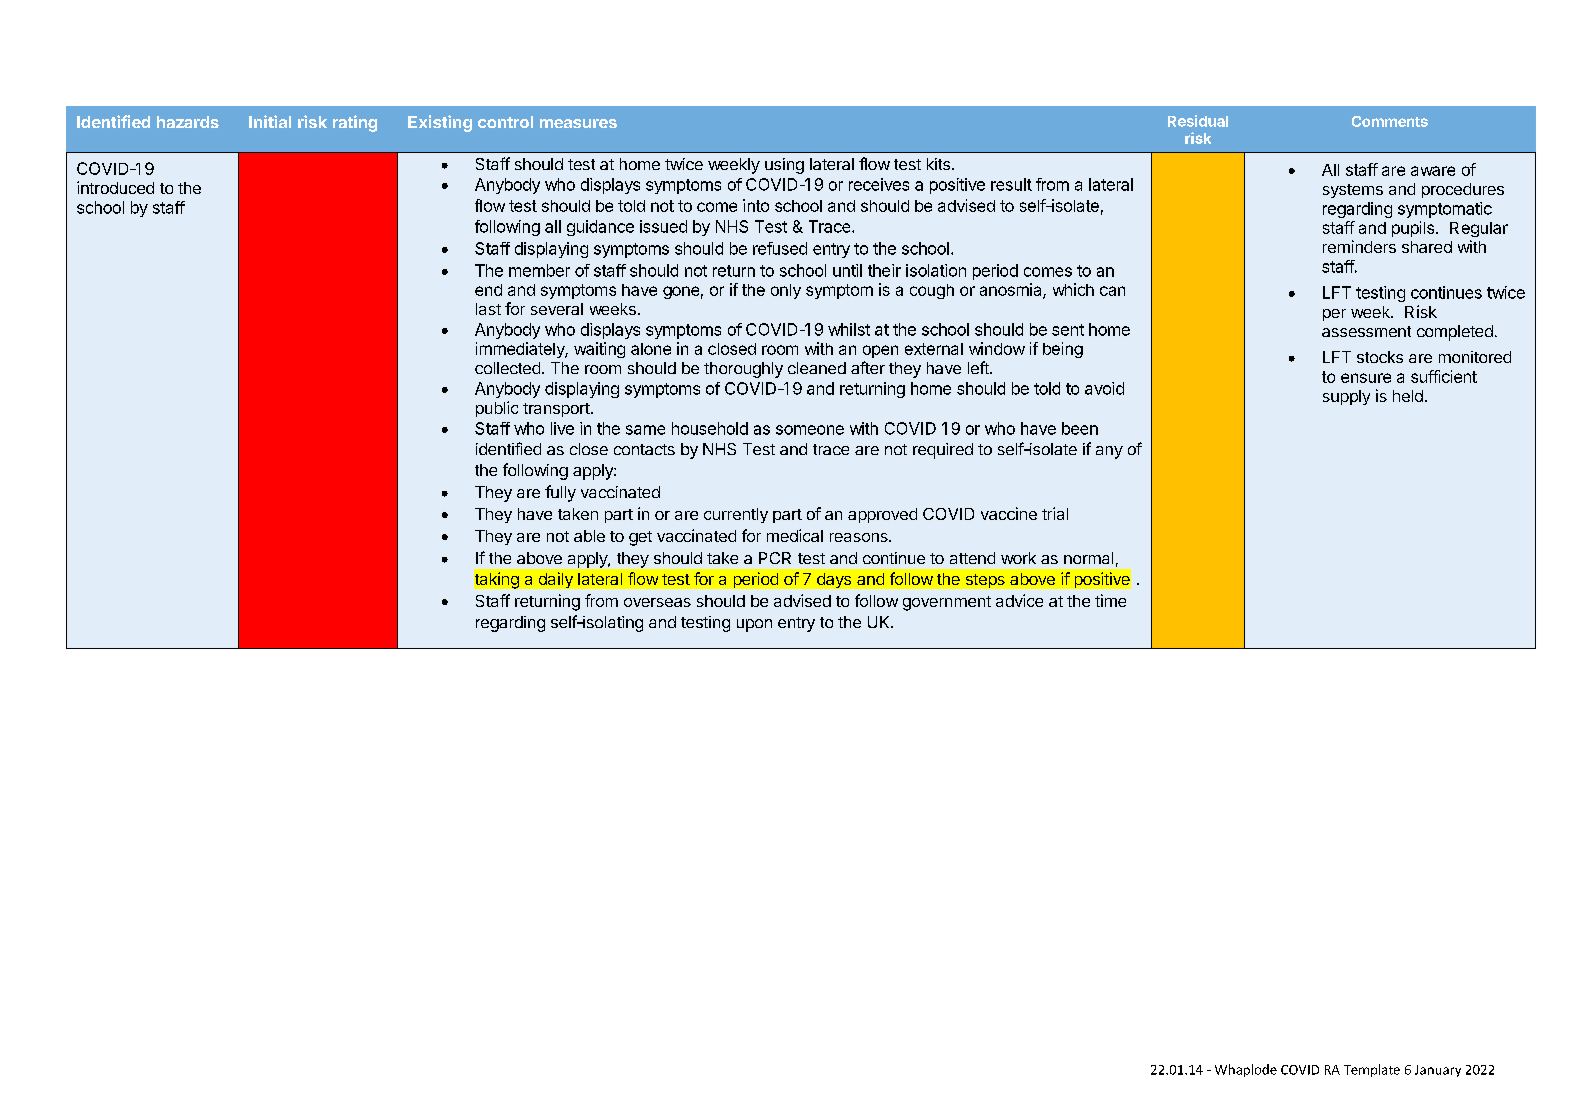  I want to click on days, so click(834, 580).
